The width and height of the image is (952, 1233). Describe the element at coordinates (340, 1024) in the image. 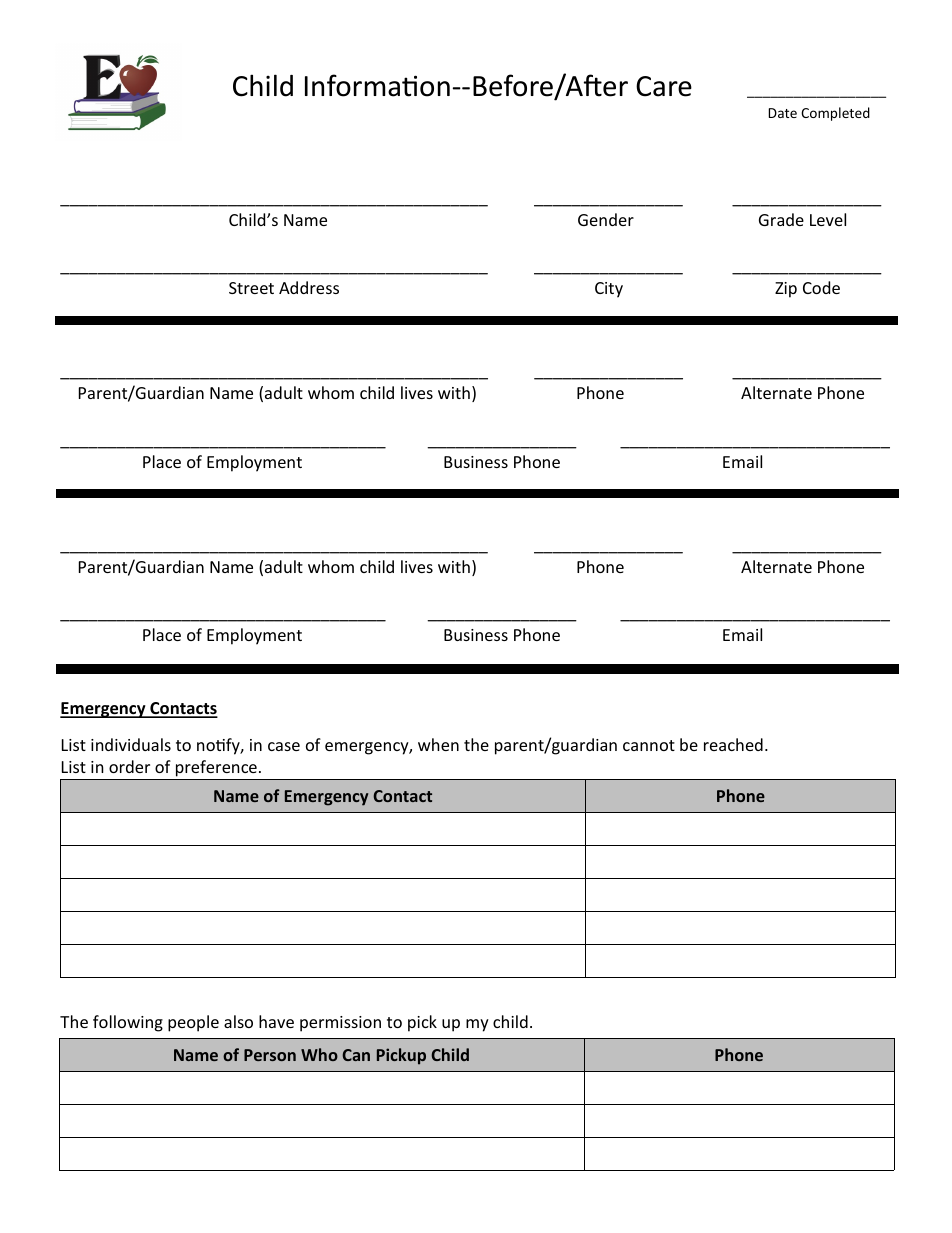

I see `permission` at that location.
